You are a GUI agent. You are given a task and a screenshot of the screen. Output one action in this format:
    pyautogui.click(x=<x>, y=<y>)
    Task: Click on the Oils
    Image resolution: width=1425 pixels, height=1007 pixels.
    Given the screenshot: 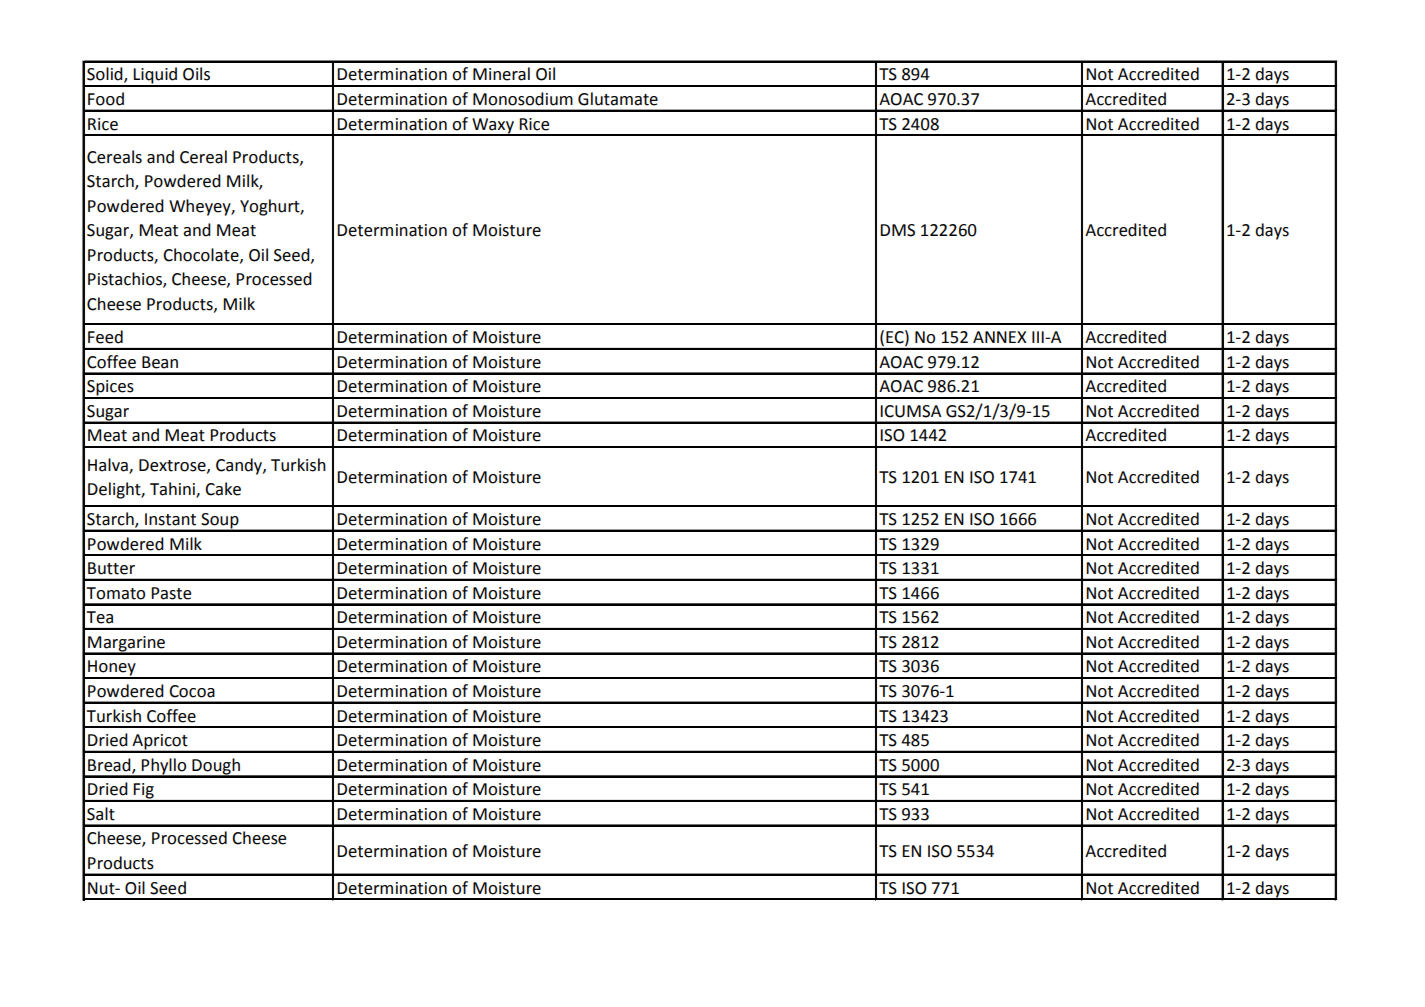 What is the action you would take?
    pyautogui.click(x=196, y=74)
